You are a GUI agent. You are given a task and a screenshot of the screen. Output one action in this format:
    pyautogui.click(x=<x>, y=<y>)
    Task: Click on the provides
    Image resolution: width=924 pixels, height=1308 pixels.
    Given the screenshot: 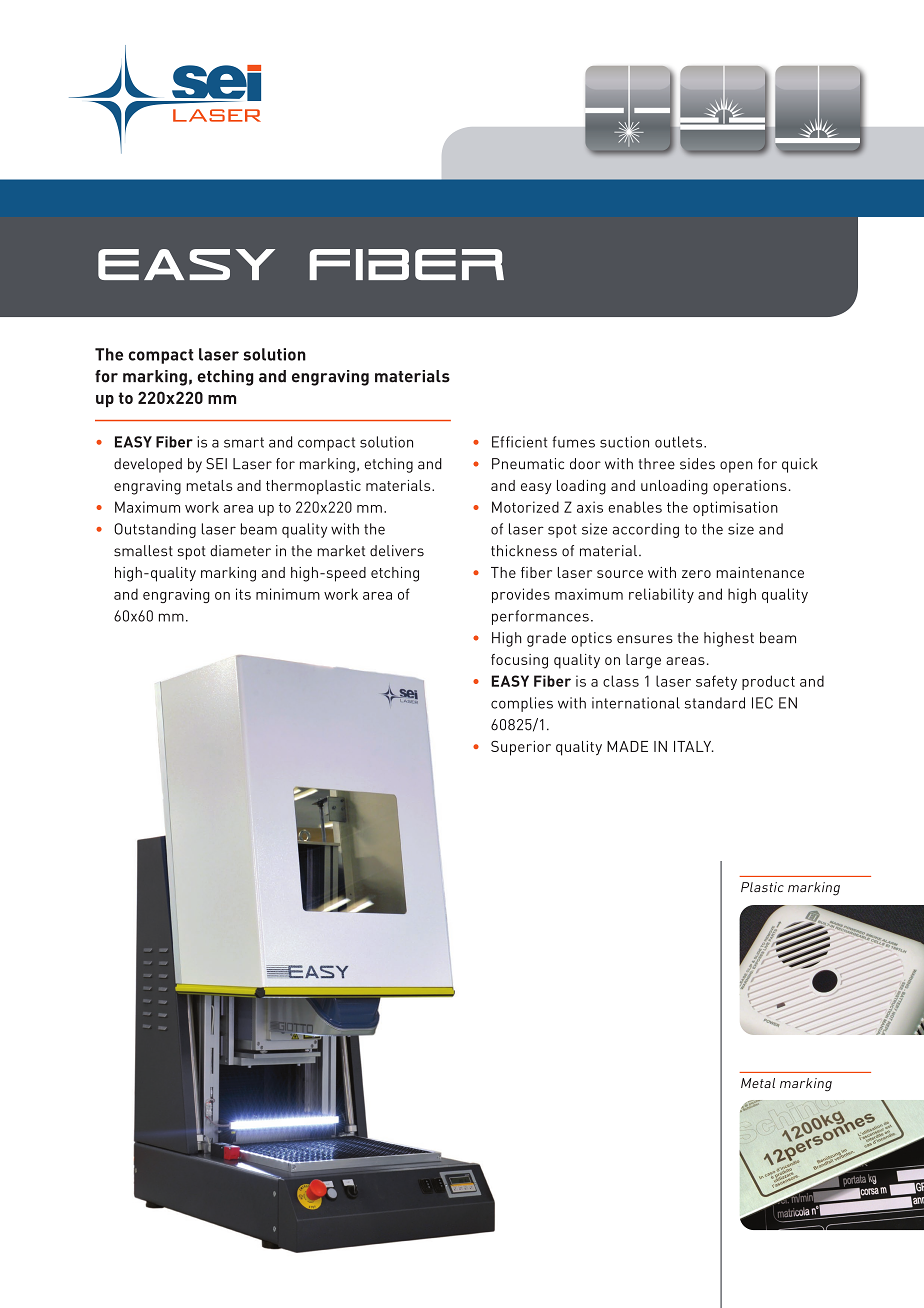 What is the action you would take?
    pyautogui.click(x=521, y=595)
